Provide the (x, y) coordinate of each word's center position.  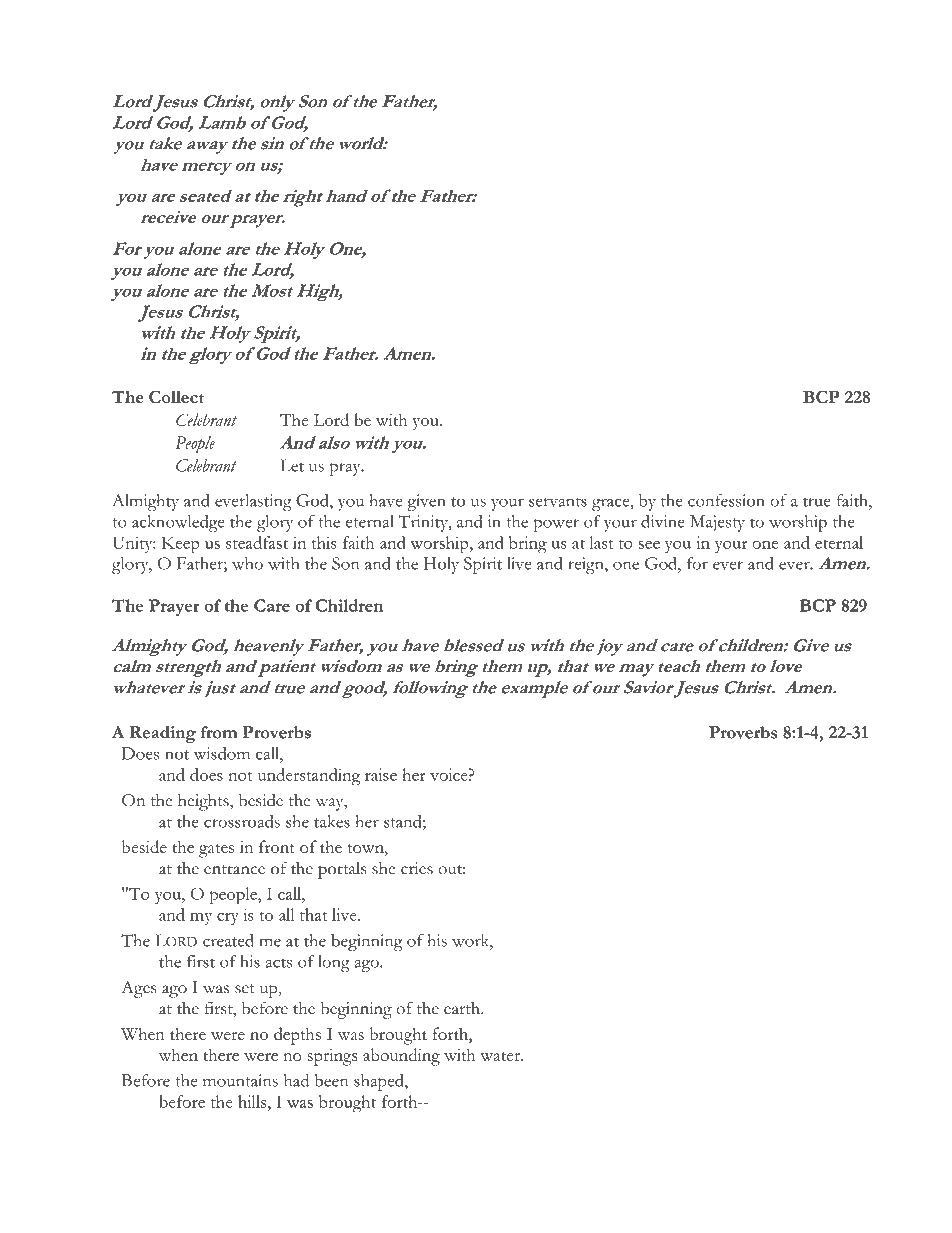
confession (726, 500)
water (501, 1056)
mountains (240, 1080)
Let (292, 465)
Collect (176, 397)
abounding (401, 1057)
